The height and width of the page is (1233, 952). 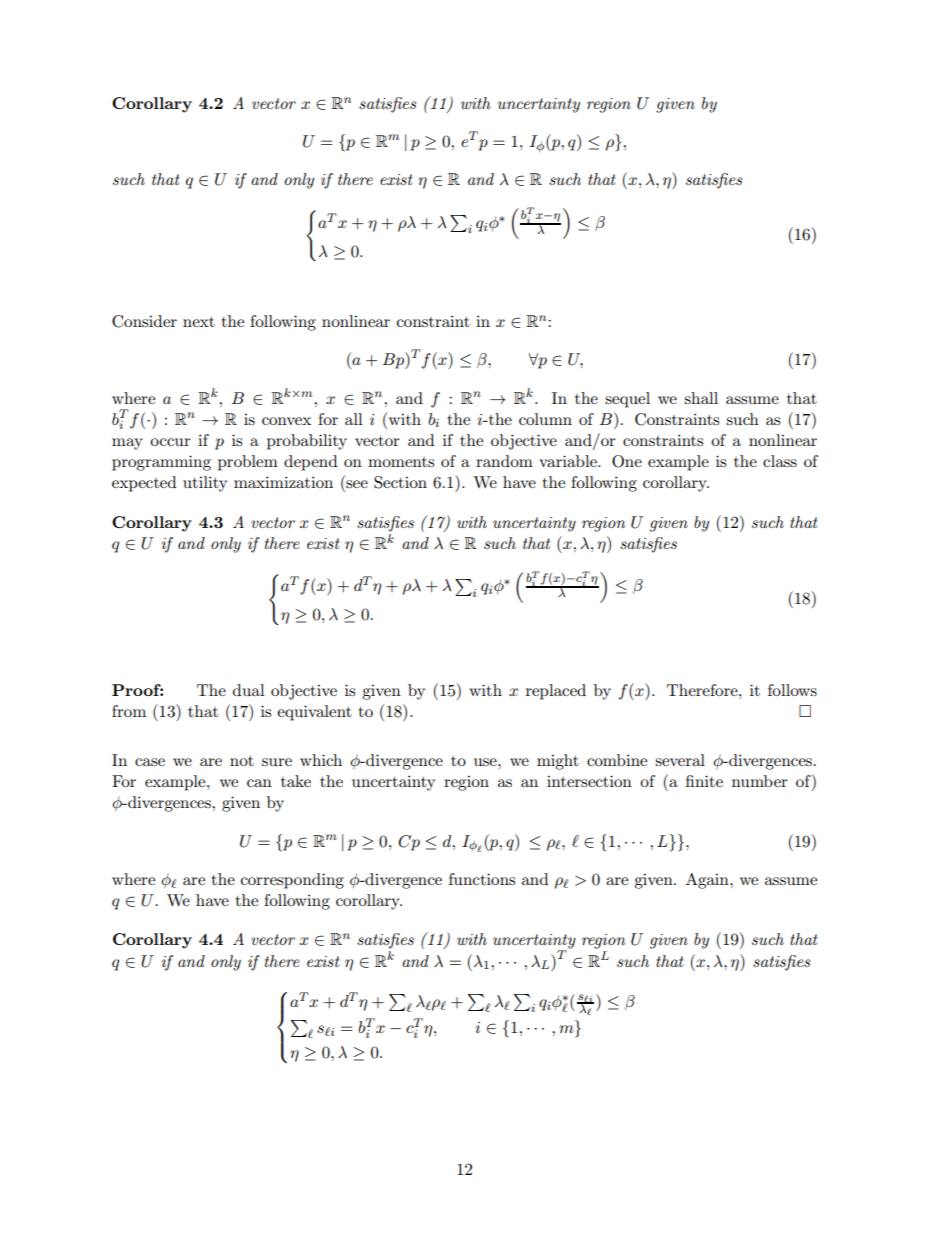 I want to click on column, so click(x=545, y=419).
